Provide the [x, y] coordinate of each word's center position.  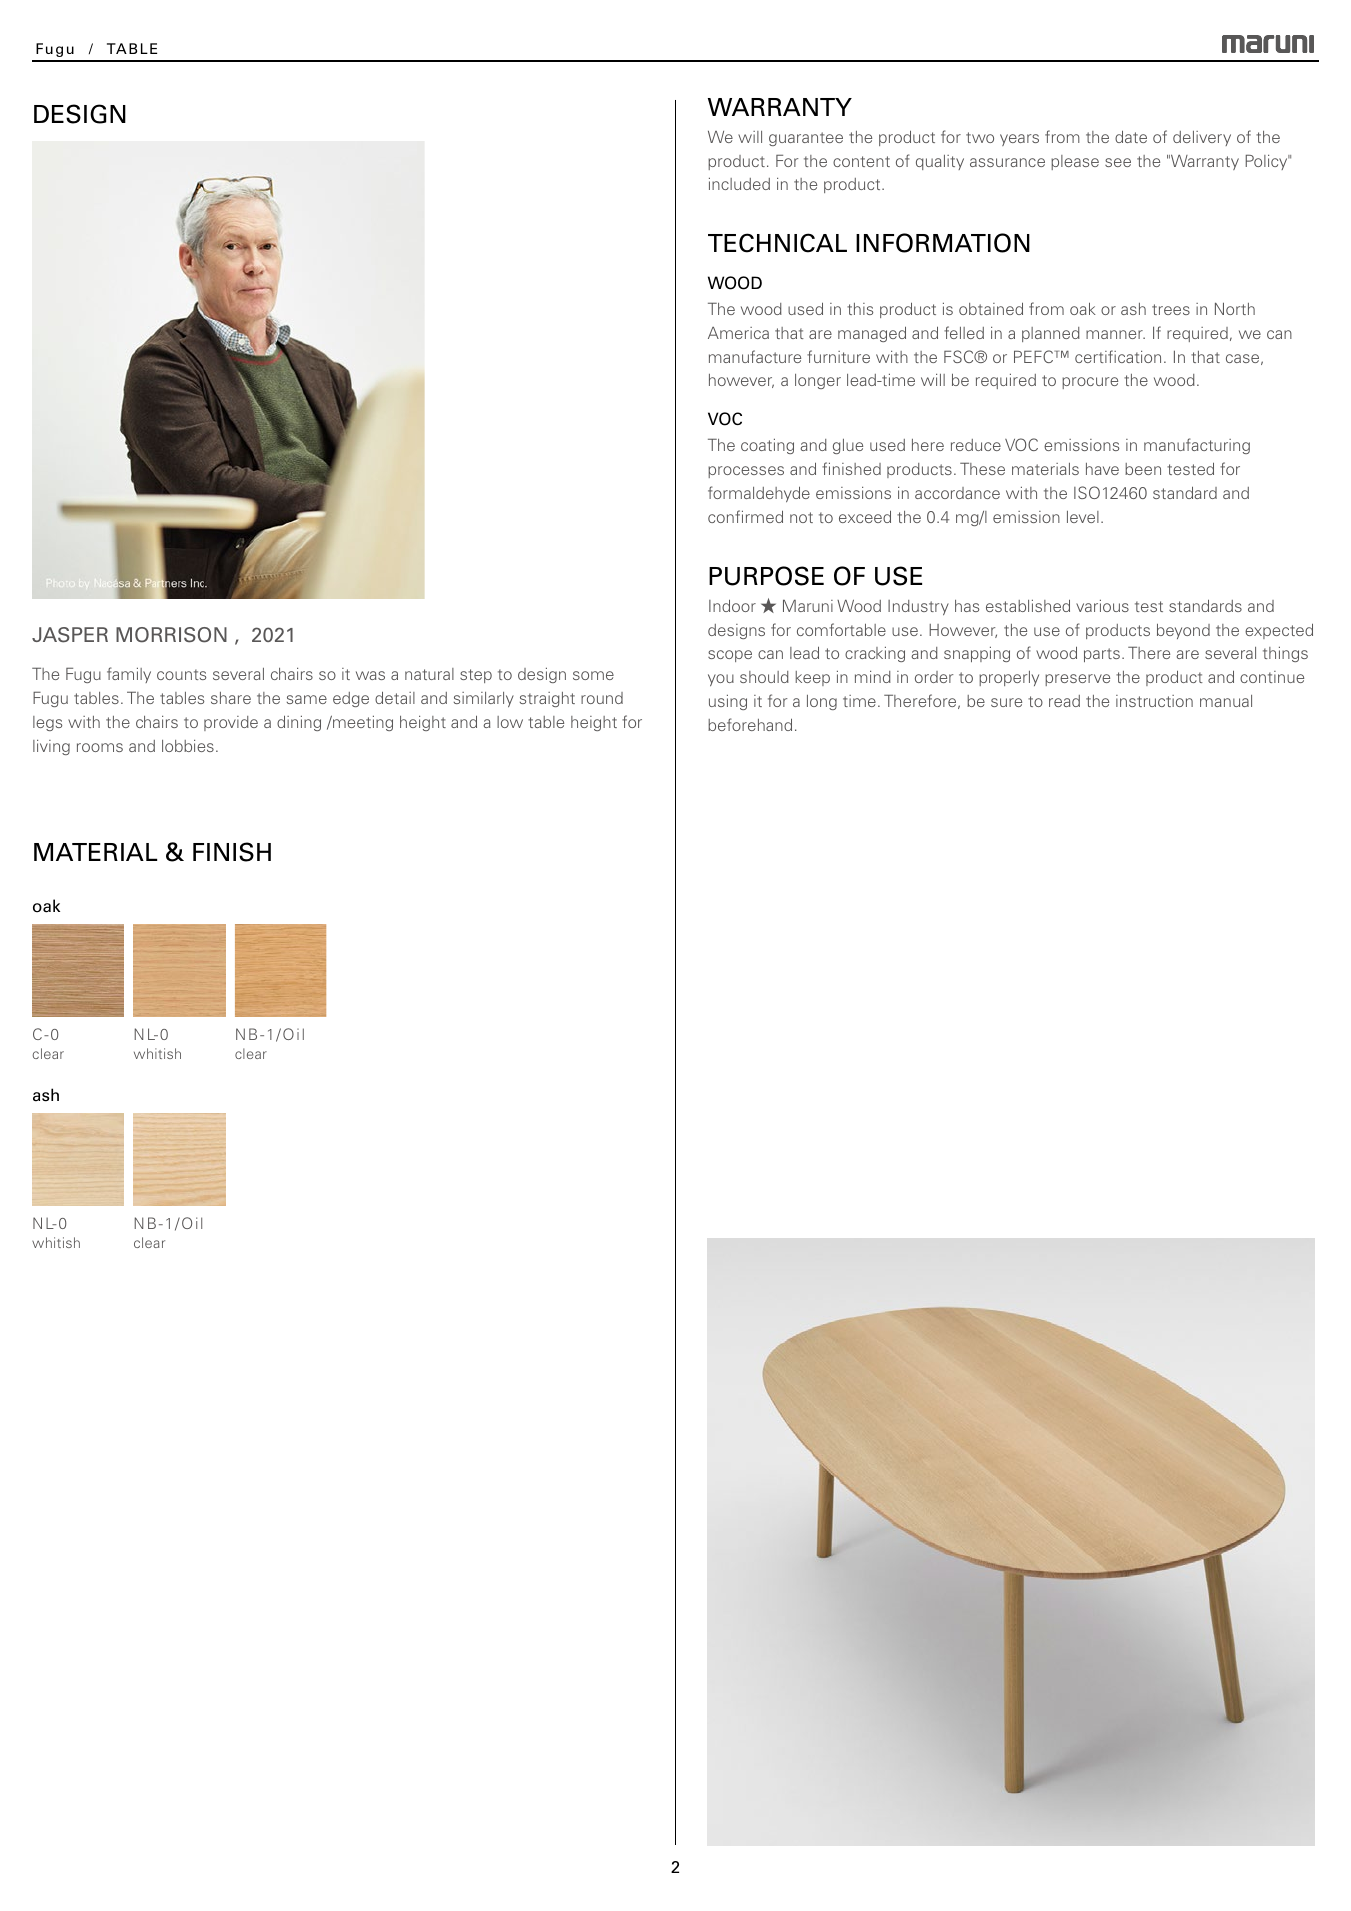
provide [231, 723]
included [739, 183]
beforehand [750, 724]
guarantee [806, 139]
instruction [1154, 701]
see [1118, 162]
